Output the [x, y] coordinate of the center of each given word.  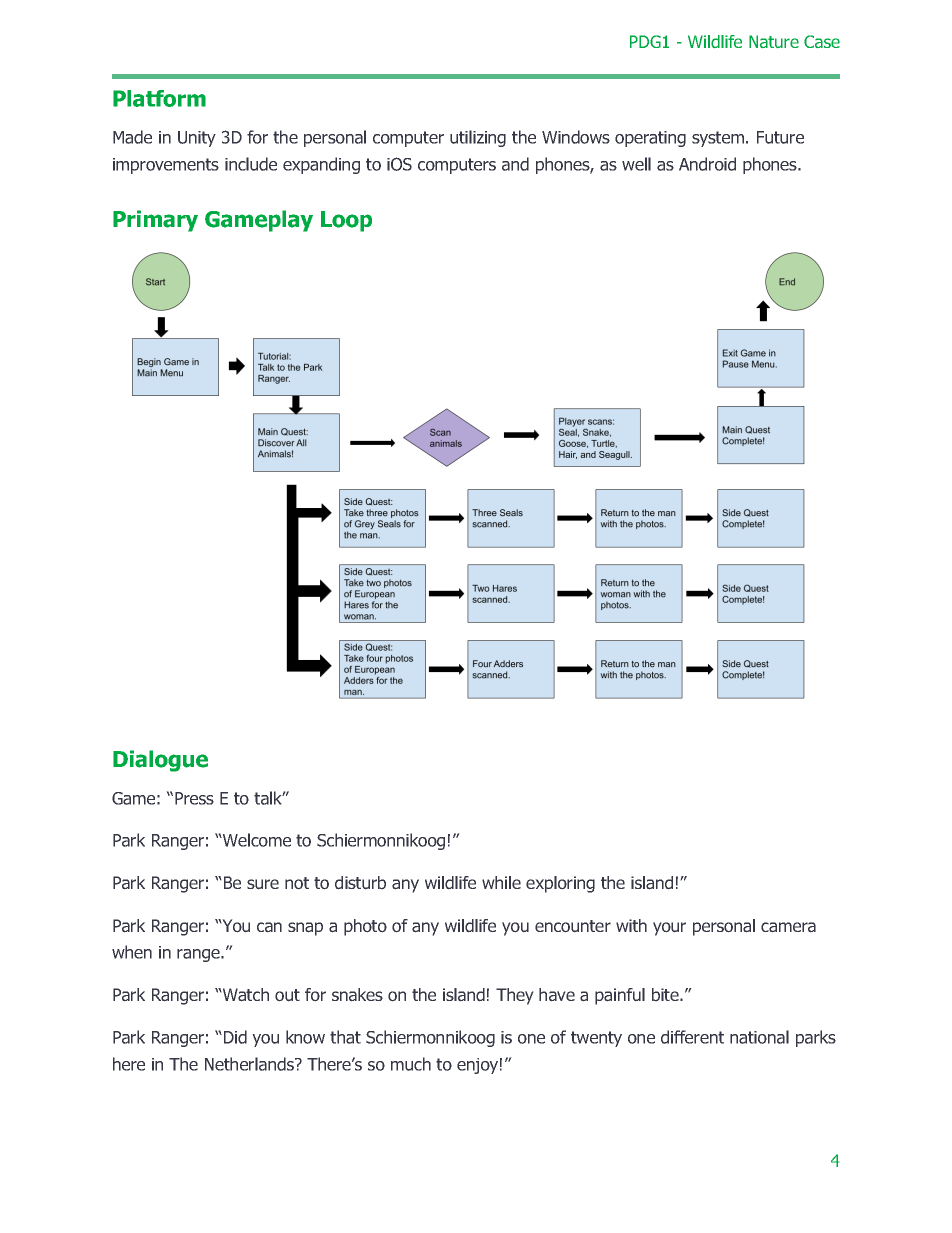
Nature [774, 41]
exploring [560, 884]
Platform [159, 98]
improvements [166, 166]
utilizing [478, 138]
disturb [360, 883]
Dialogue [160, 761]
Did [234, 1037]
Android [707, 164]
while [501, 882]
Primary [155, 221]
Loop [346, 221]
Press [194, 798]
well [636, 164]
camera [788, 927]
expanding [321, 165]
